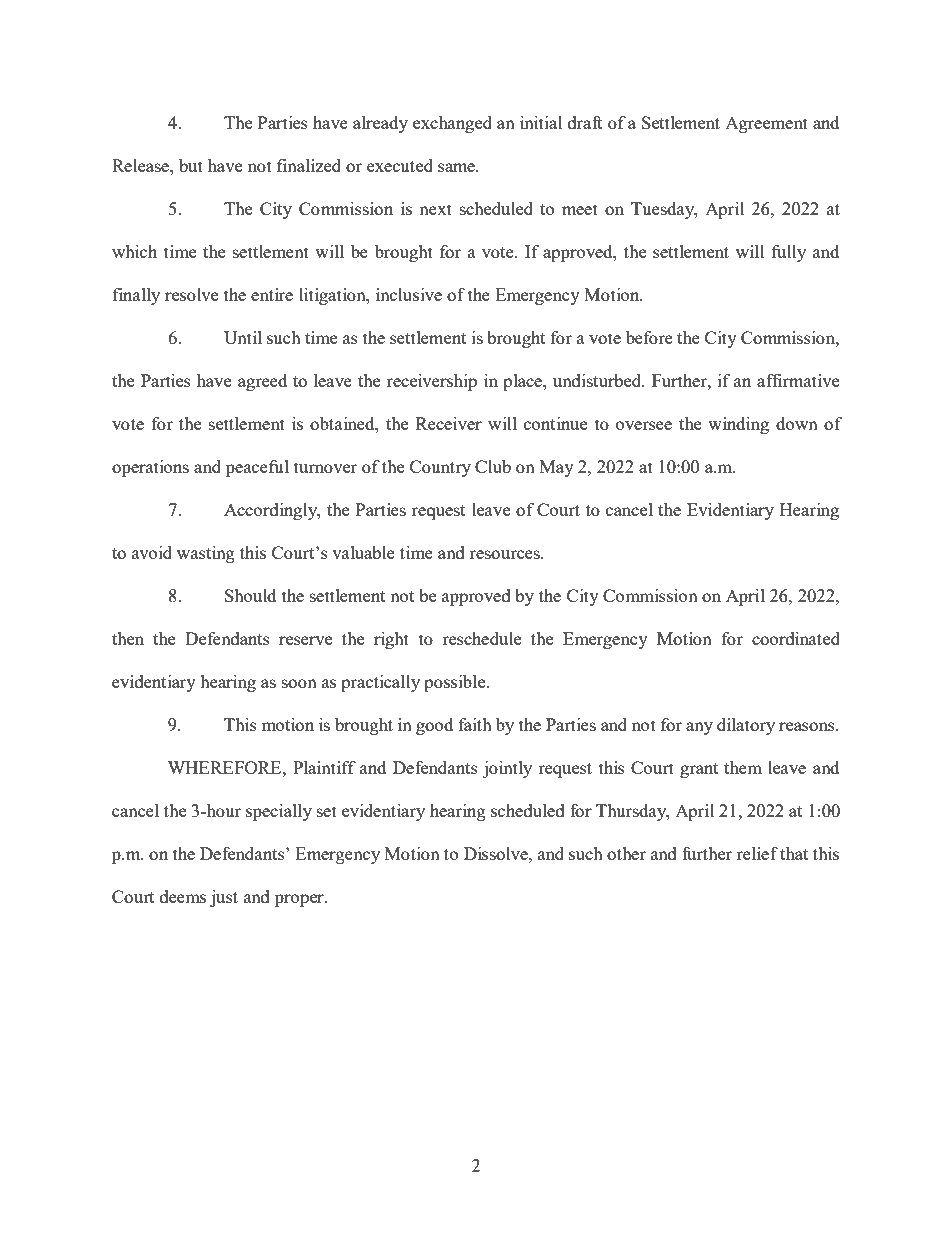 The image size is (952, 1233). What do you see at coordinates (243, 337) in the image?
I see `Until` at bounding box center [243, 337].
